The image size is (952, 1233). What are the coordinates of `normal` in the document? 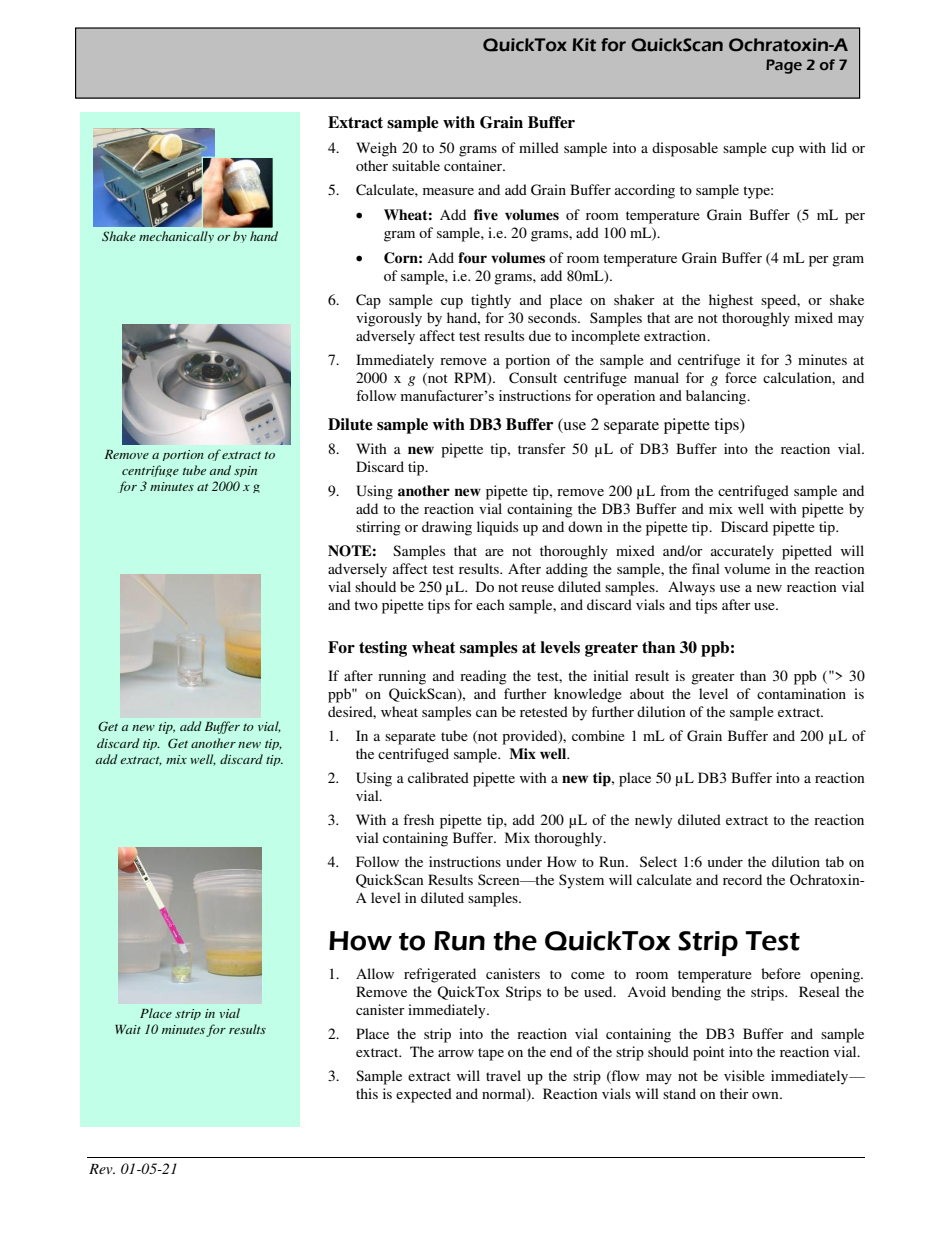 It's located at (505, 1095).
